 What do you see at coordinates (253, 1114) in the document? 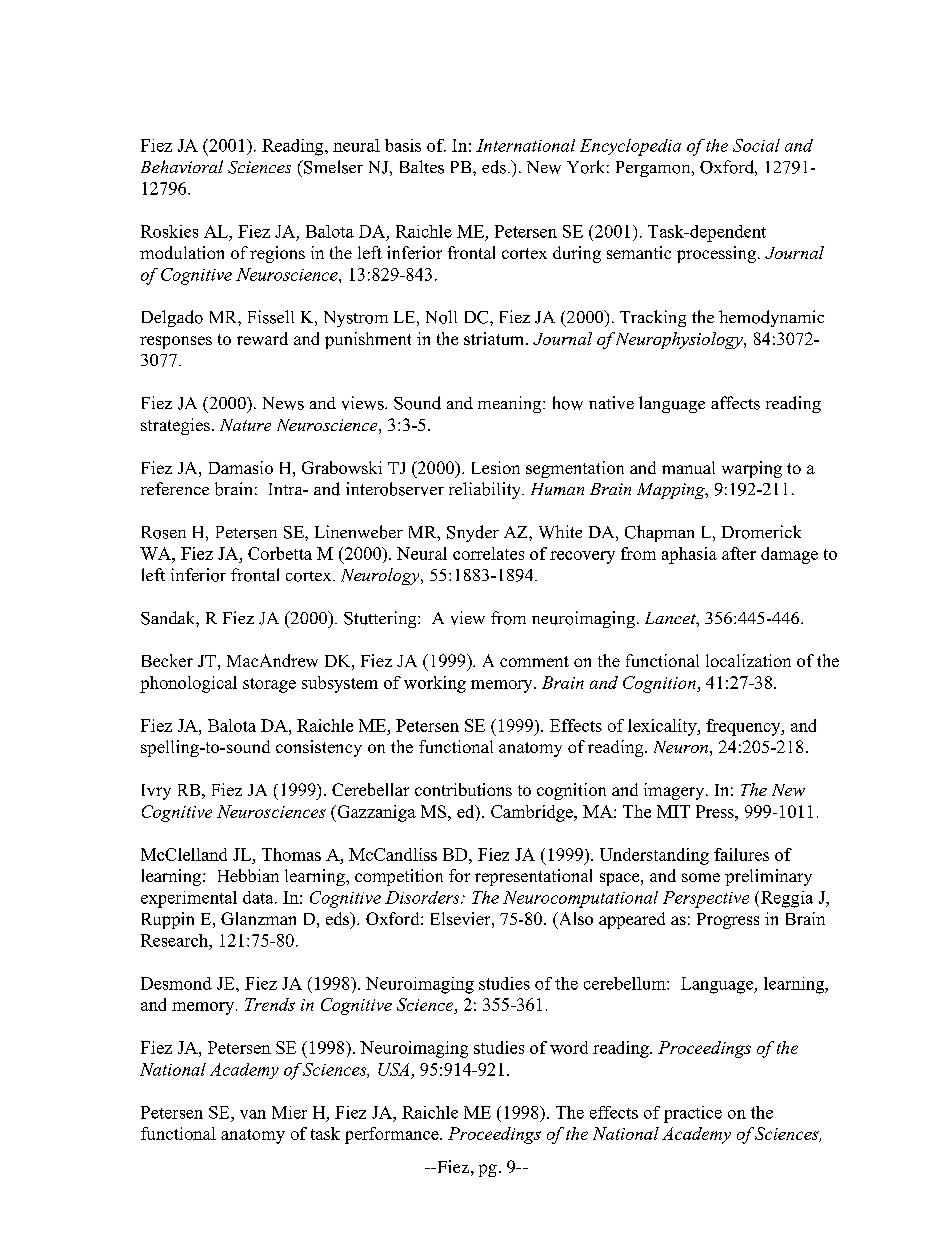
I see `van` at bounding box center [253, 1114].
